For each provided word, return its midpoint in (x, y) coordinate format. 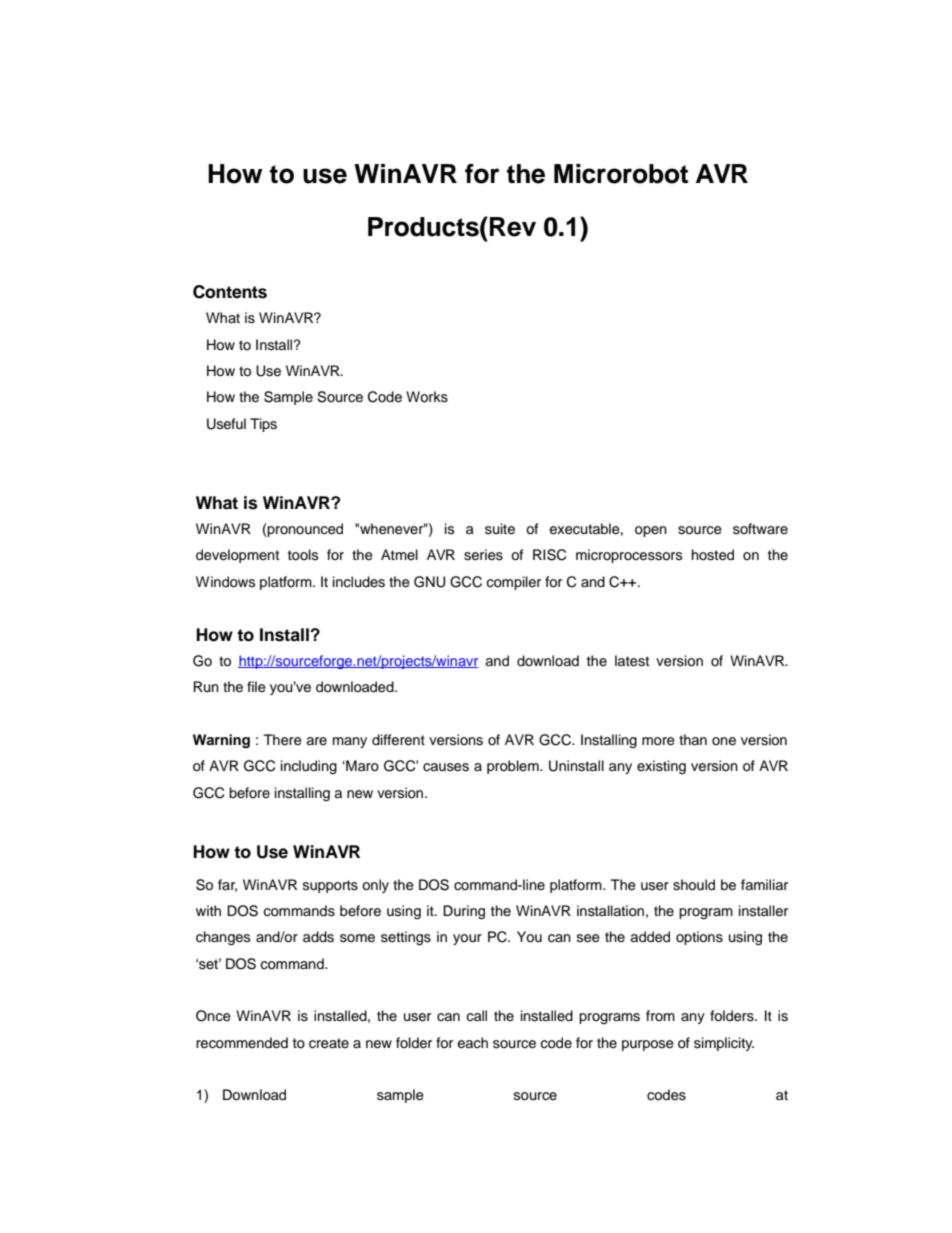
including (309, 767)
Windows (225, 582)
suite (500, 529)
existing (661, 767)
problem (514, 767)
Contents (230, 292)
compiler (513, 583)
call (476, 1016)
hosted (713, 555)
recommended (242, 1043)
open (651, 531)
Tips (263, 425)
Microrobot (621, 174)
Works (427, 397)
